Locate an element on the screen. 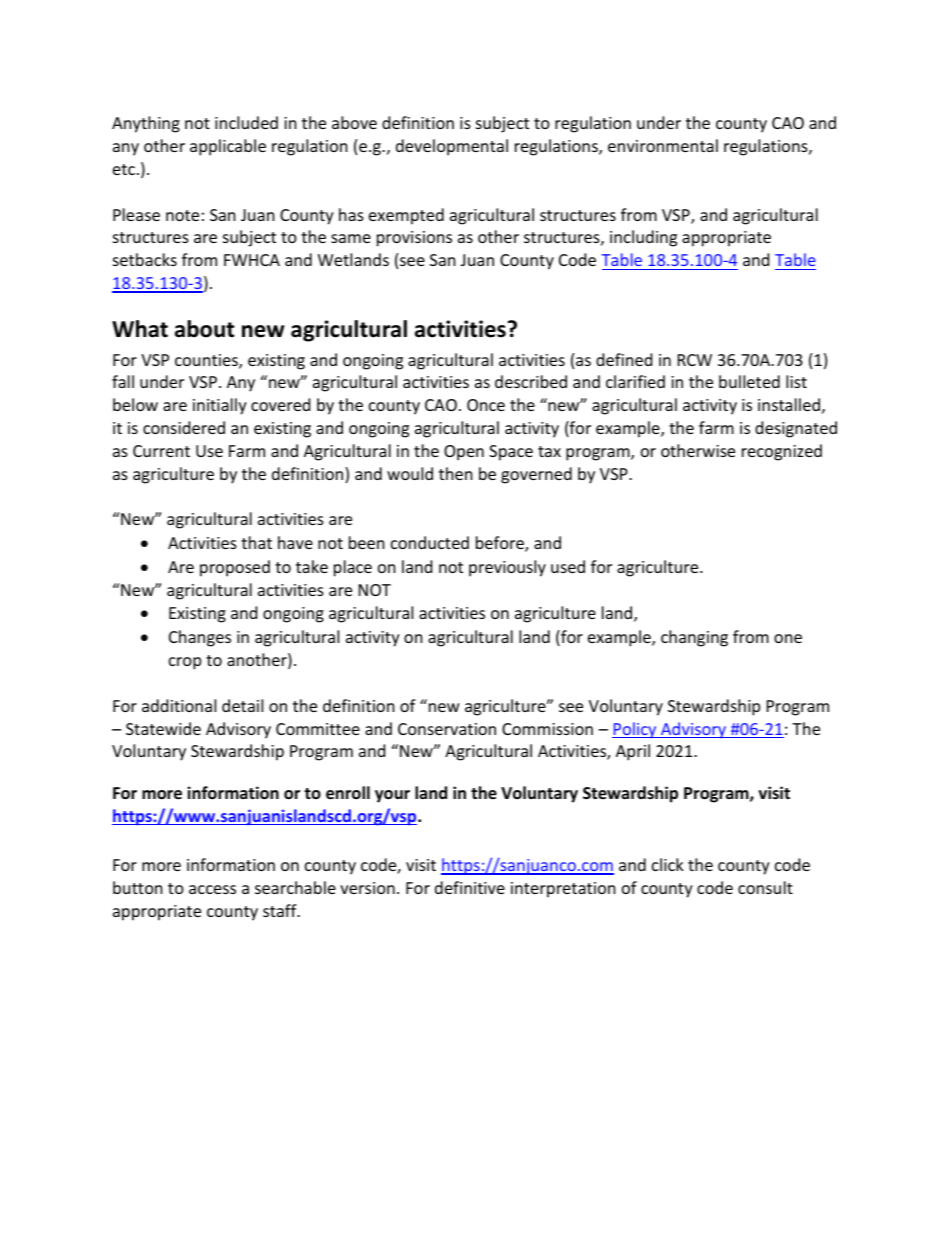  that is located at coordinates (256, 542).
